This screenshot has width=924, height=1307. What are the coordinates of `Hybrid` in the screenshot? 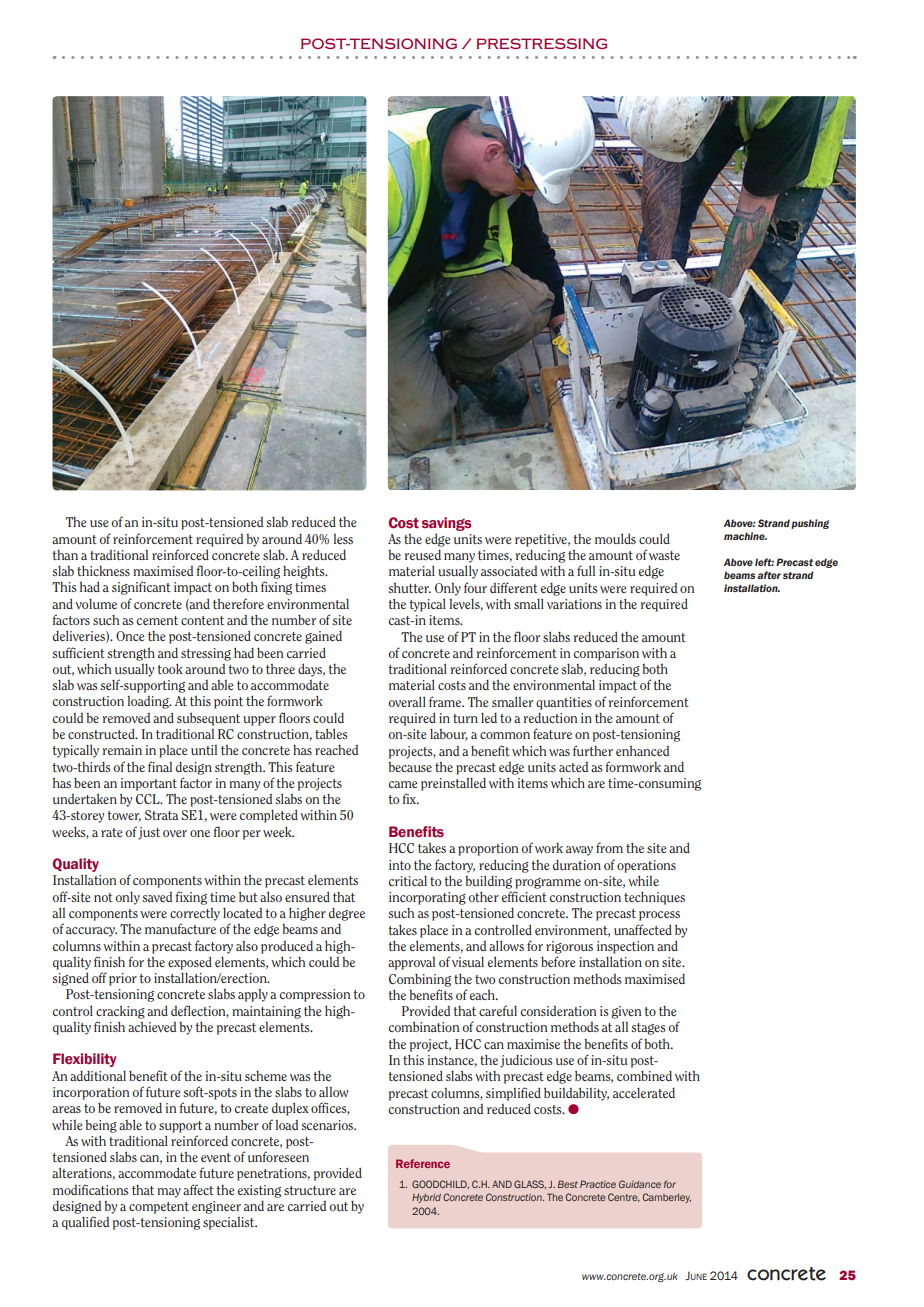 It's located at (426, 1198).
